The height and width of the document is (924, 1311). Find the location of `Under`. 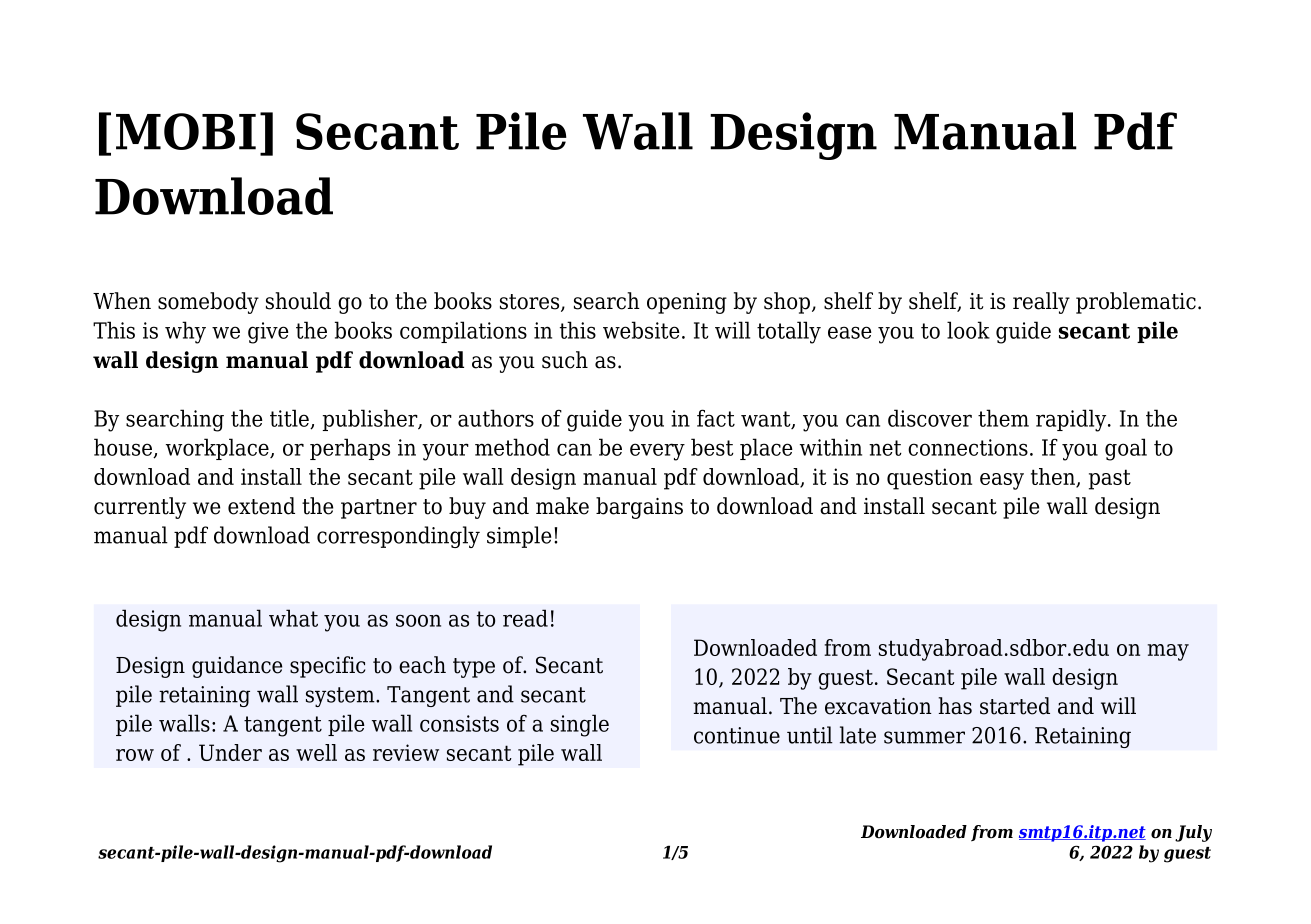

Under is located at coordinates (230, 752).
